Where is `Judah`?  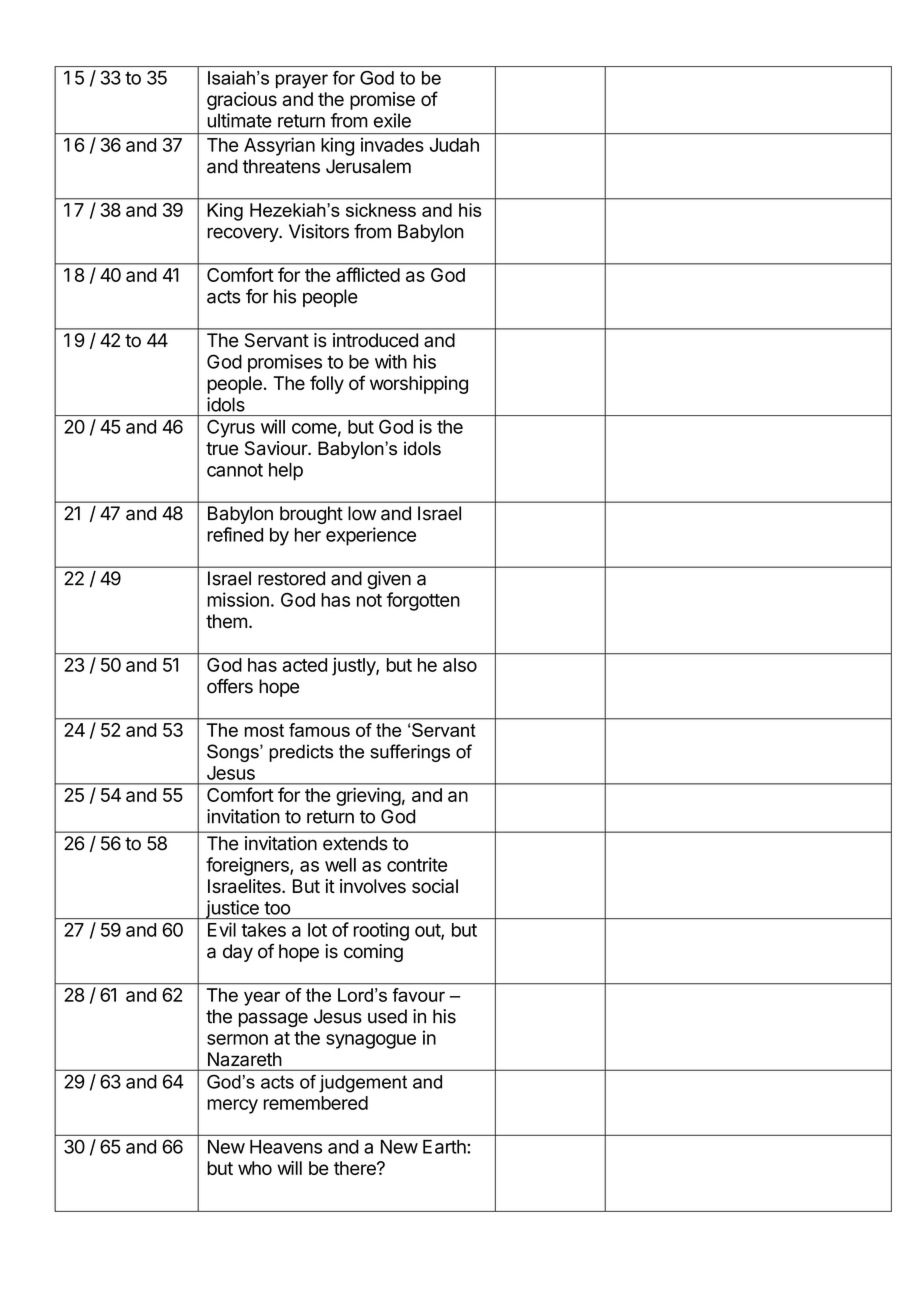 Judah is located at coordinates (454, 145).
